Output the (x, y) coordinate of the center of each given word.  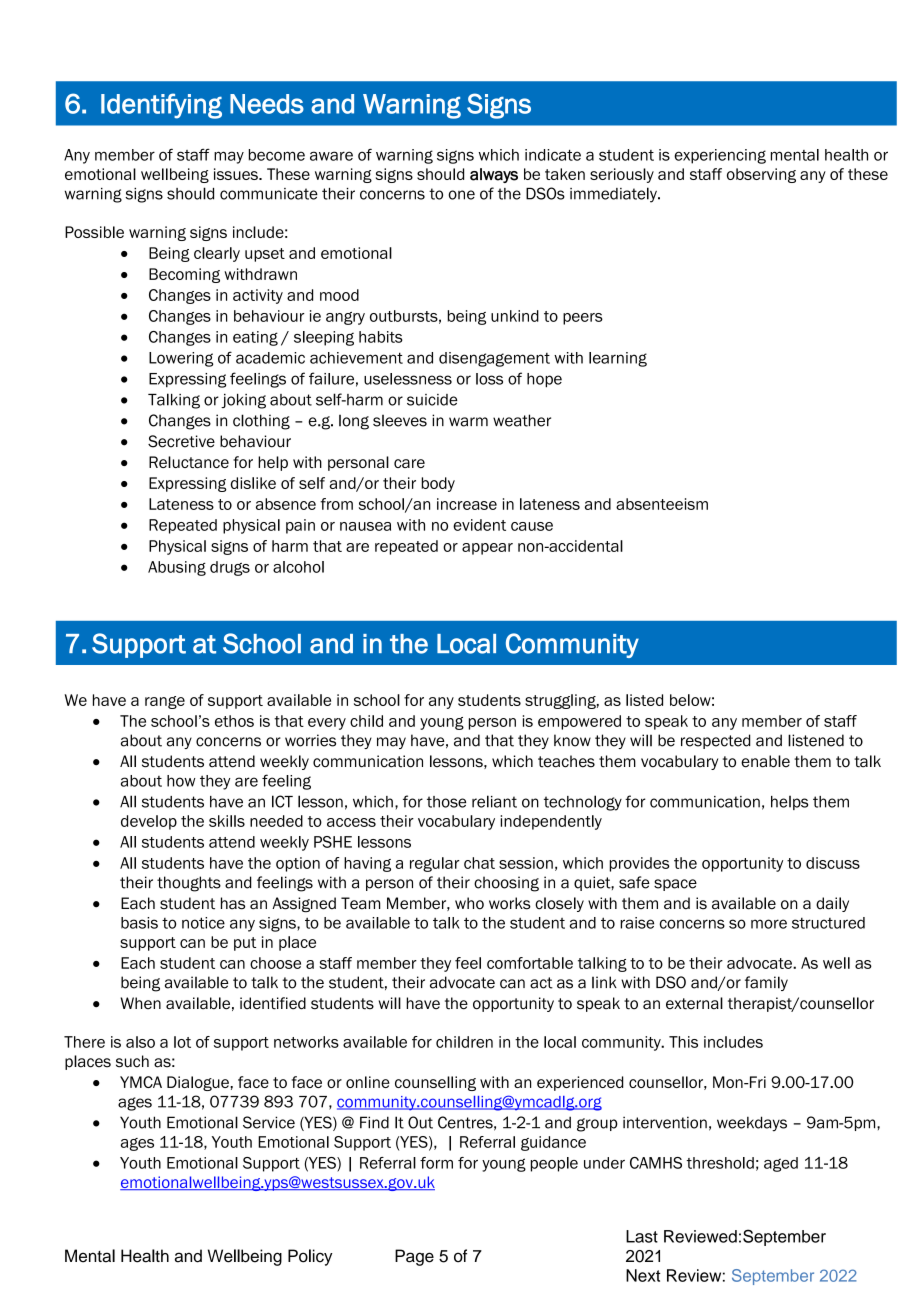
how (181, 781)
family (766, 983)
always (494, 175)
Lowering (181, 359)
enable (765, 761)
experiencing (720, 156)
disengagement (494, 359)
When (140, 1003)
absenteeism (662, 504)
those (446, 802)
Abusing (177, 568)
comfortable (530, 963)
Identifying (161, 106)
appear (487, 549)
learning (618, 359)
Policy (310, 1257)
